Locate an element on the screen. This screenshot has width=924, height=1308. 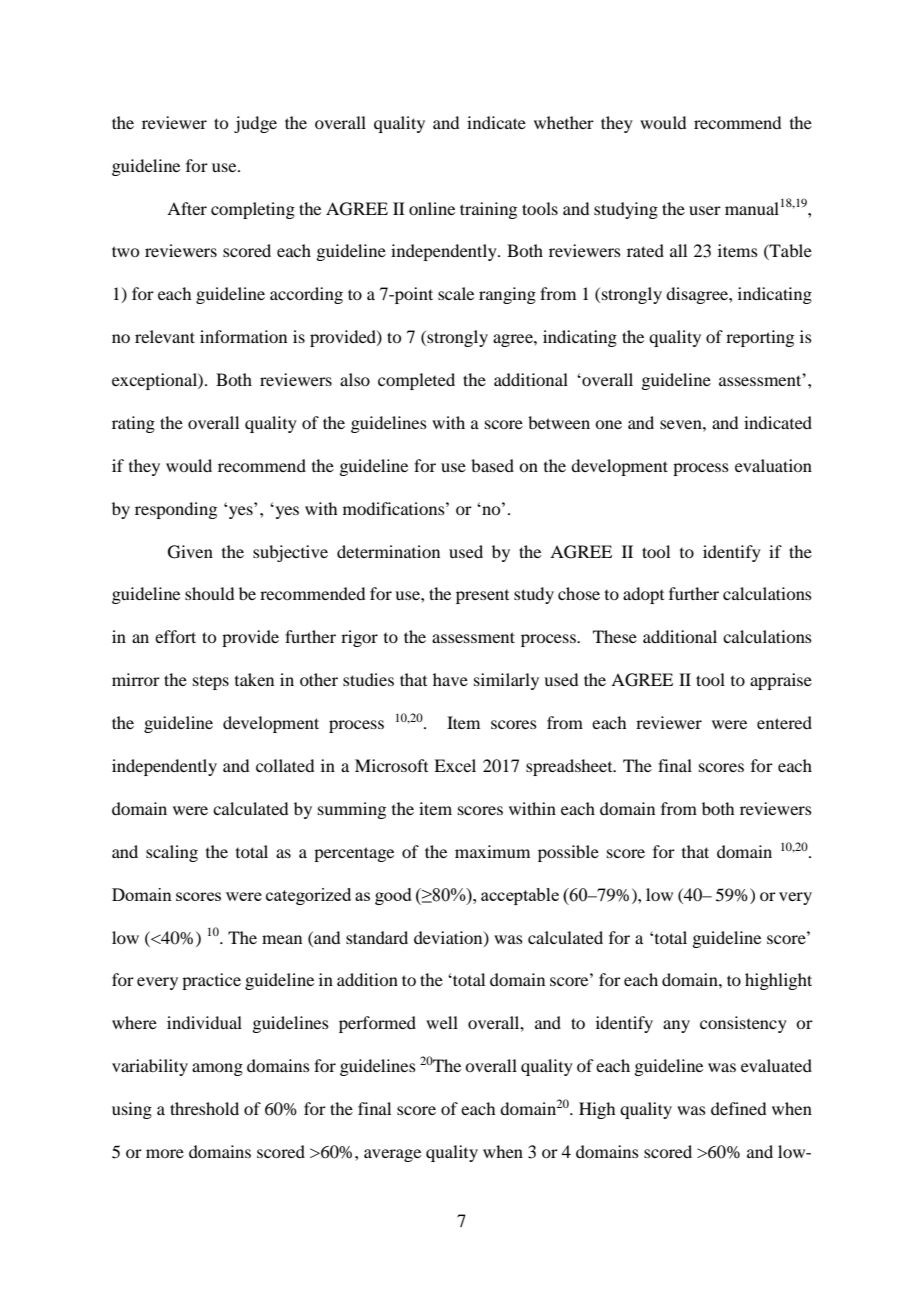
responding is located at coordinates (176, 510).
